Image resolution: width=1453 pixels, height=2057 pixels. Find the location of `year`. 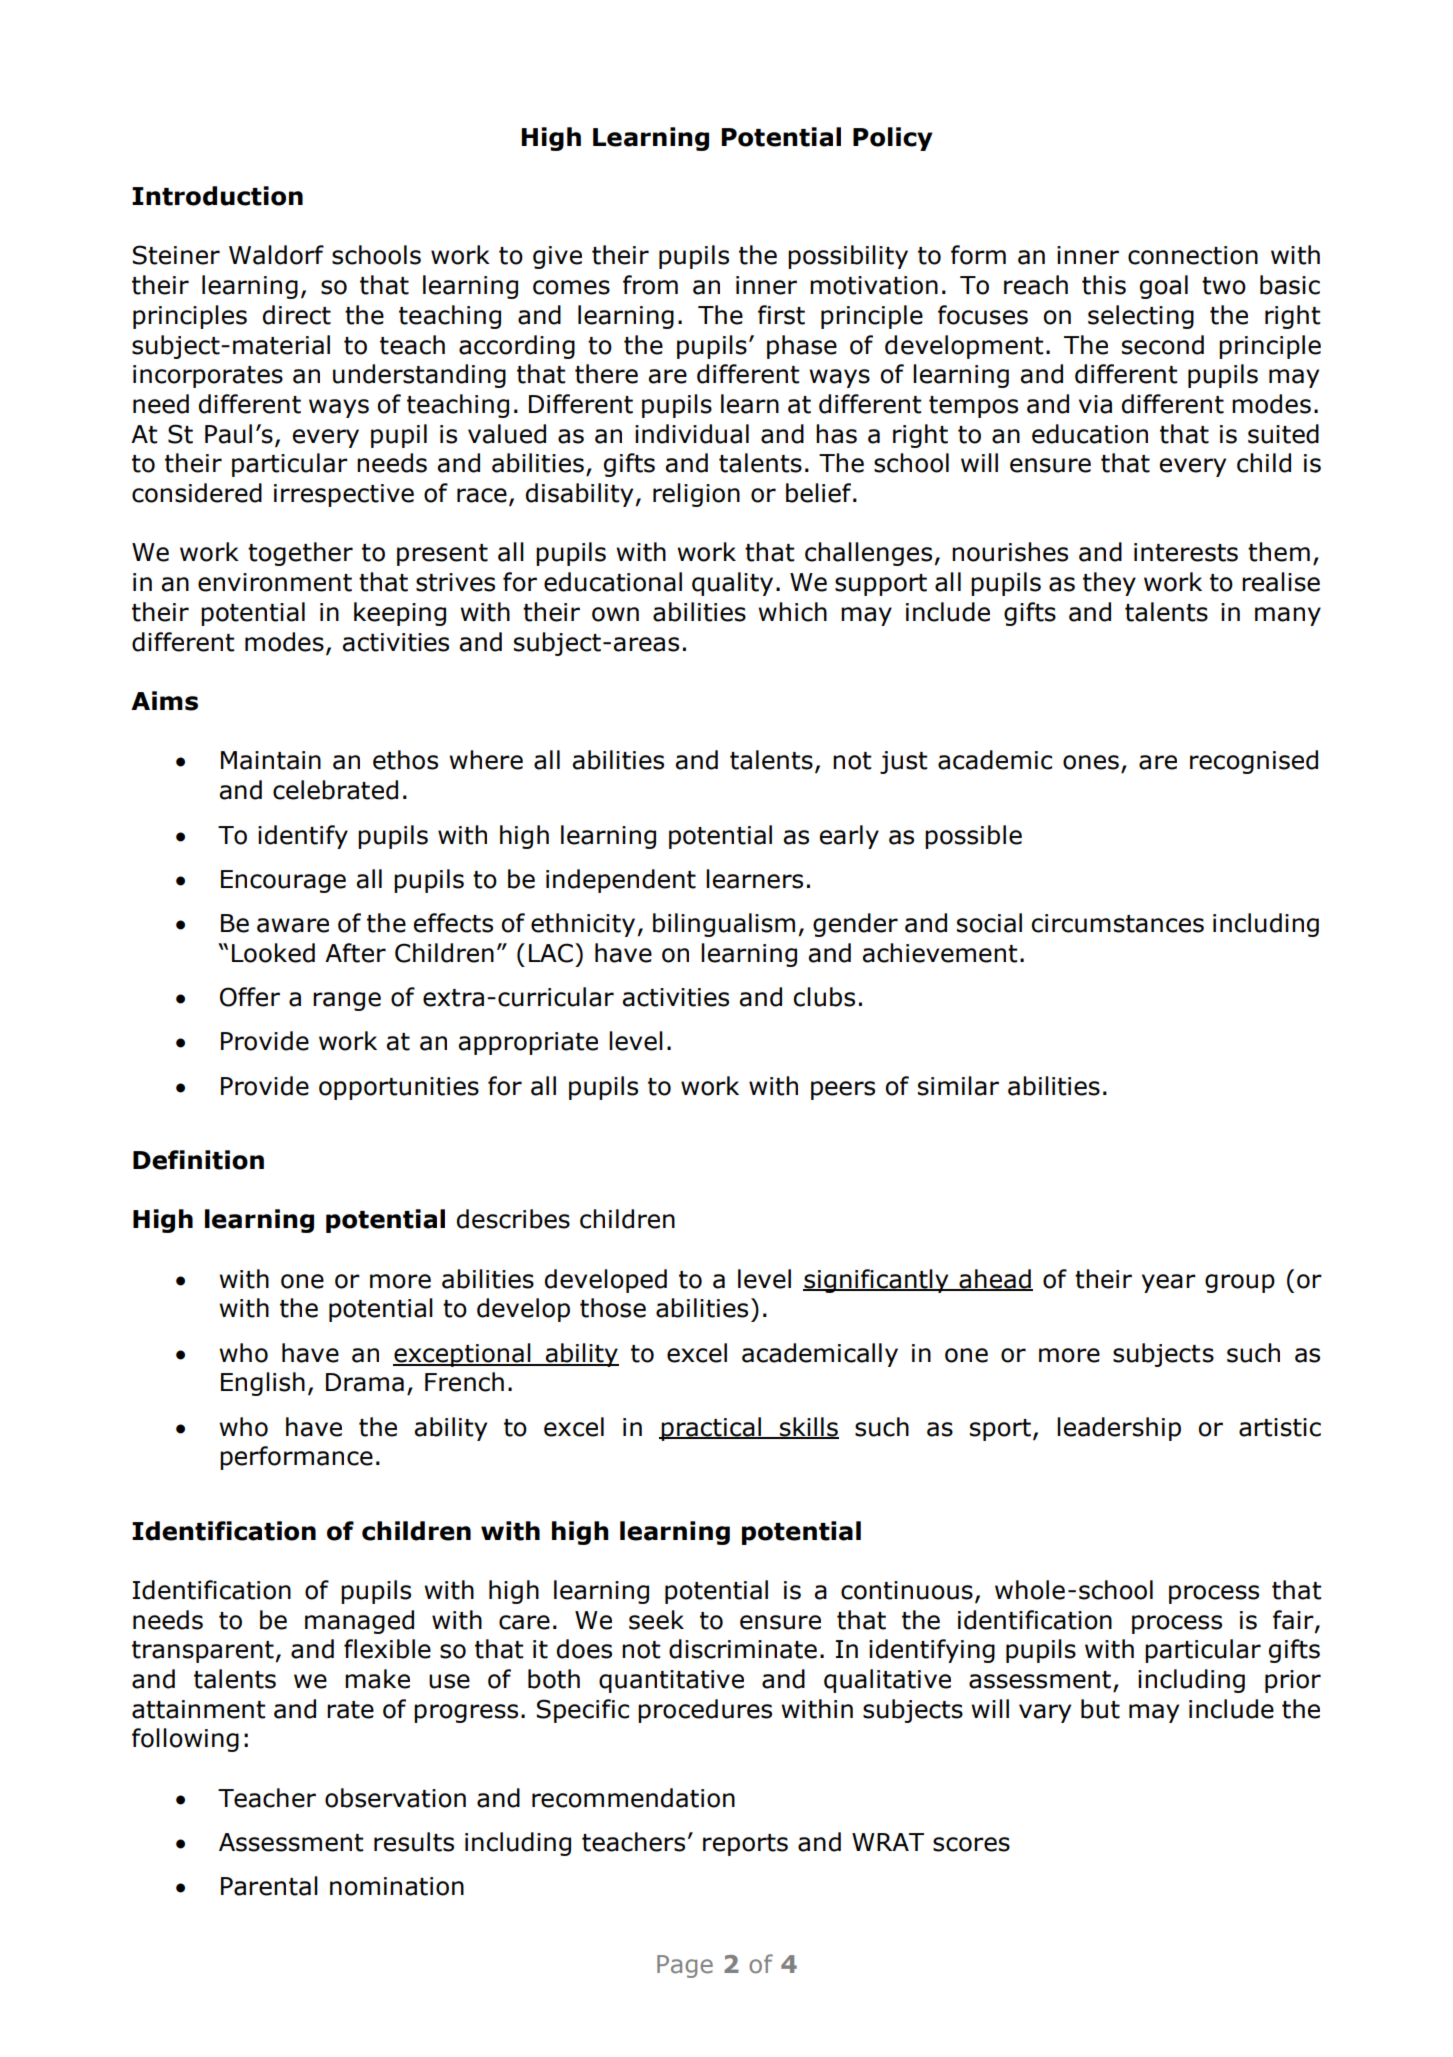

year is located at coordinates (1169, 1283).
